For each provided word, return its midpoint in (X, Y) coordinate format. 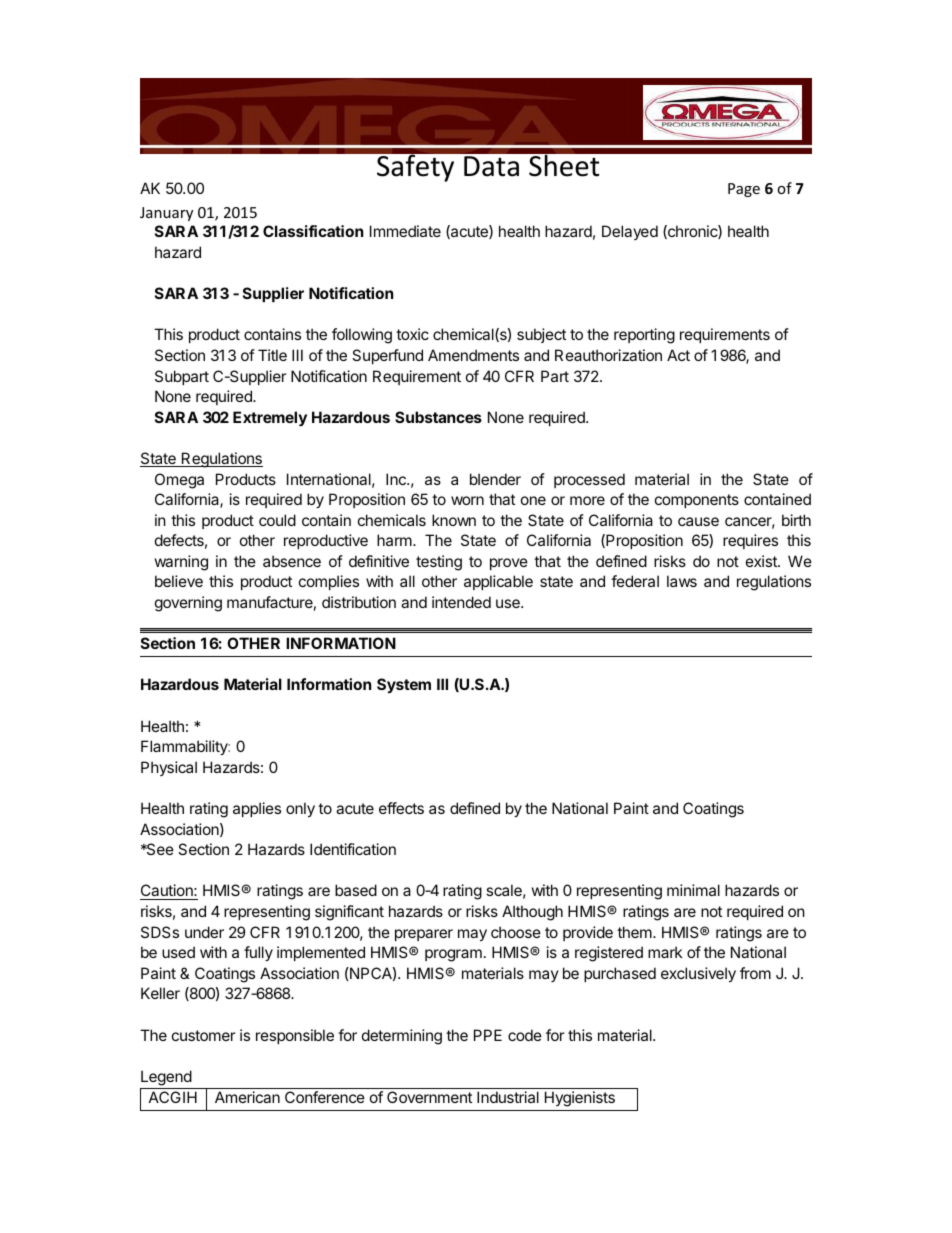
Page (744, 190)
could (277, 520)
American (247, 1097)
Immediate (405, 231)
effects (401, 808)
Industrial (508, 1097)
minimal (693, 890)
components (697, 501)
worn (467, 500)
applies (257, 809)
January (166, 214)
